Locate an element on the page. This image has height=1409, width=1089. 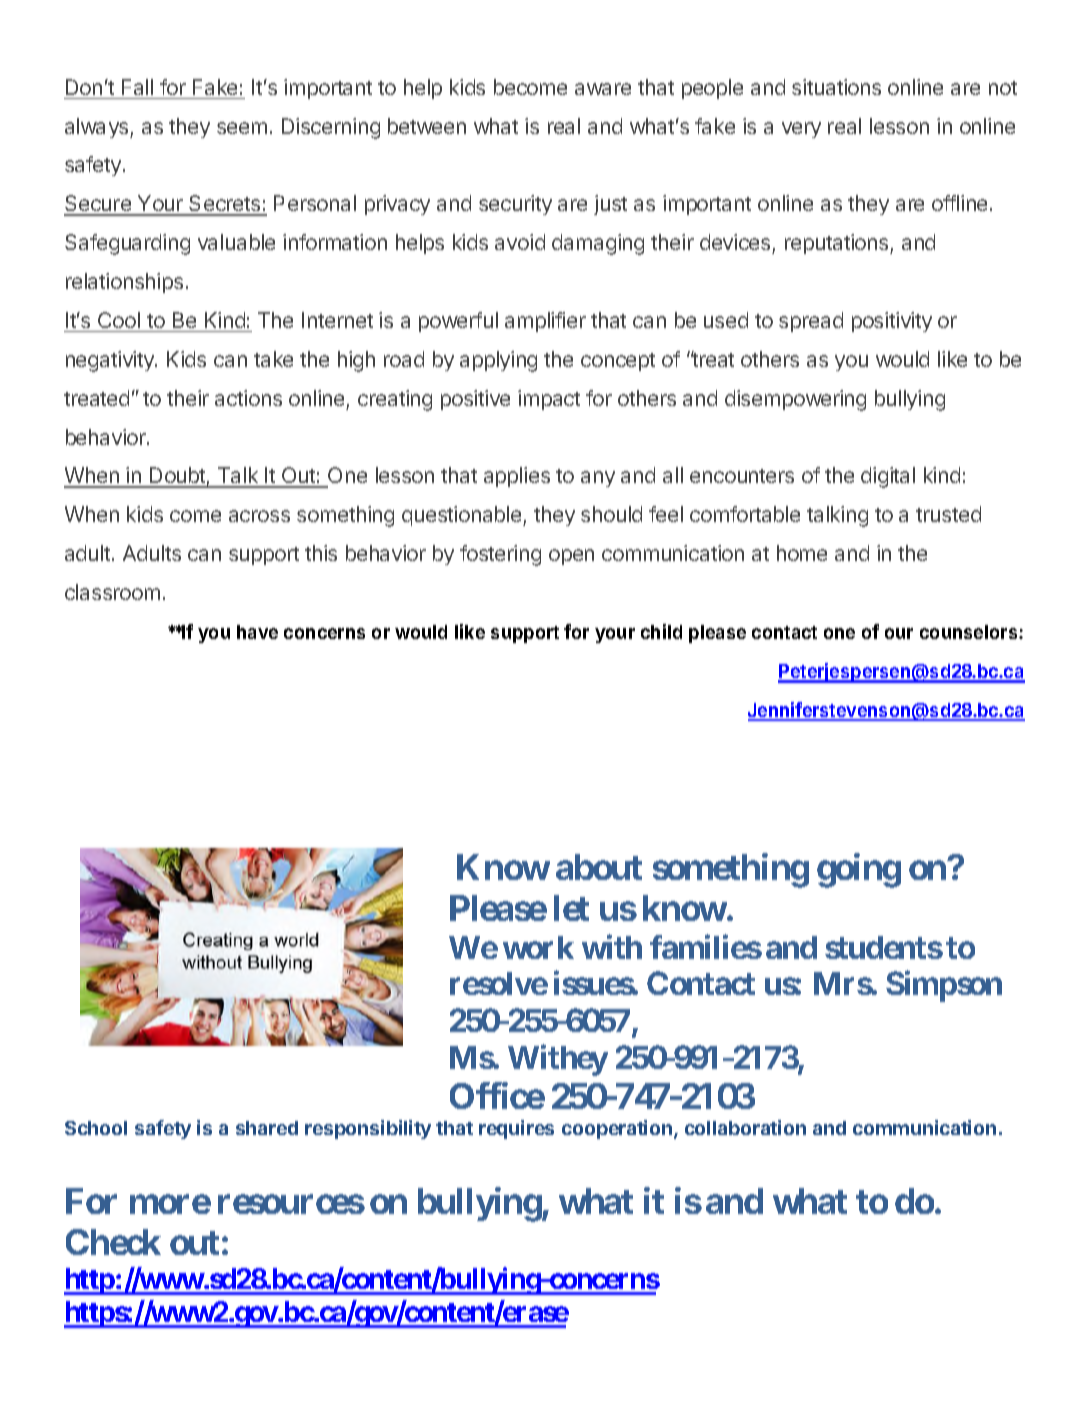
situations is located at coordinates (836, 87).
